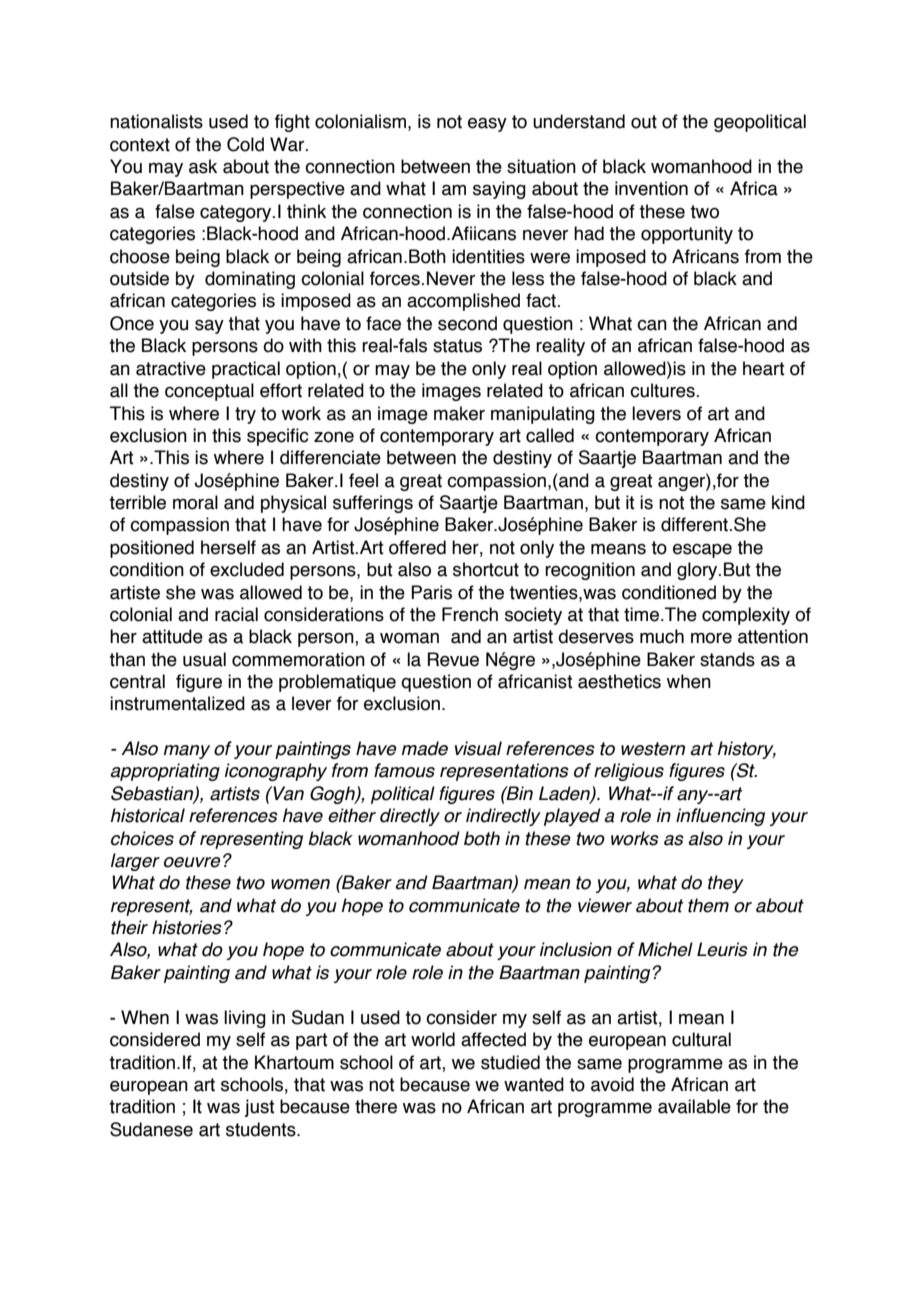  I want to click on heart, so click(764, 368).
